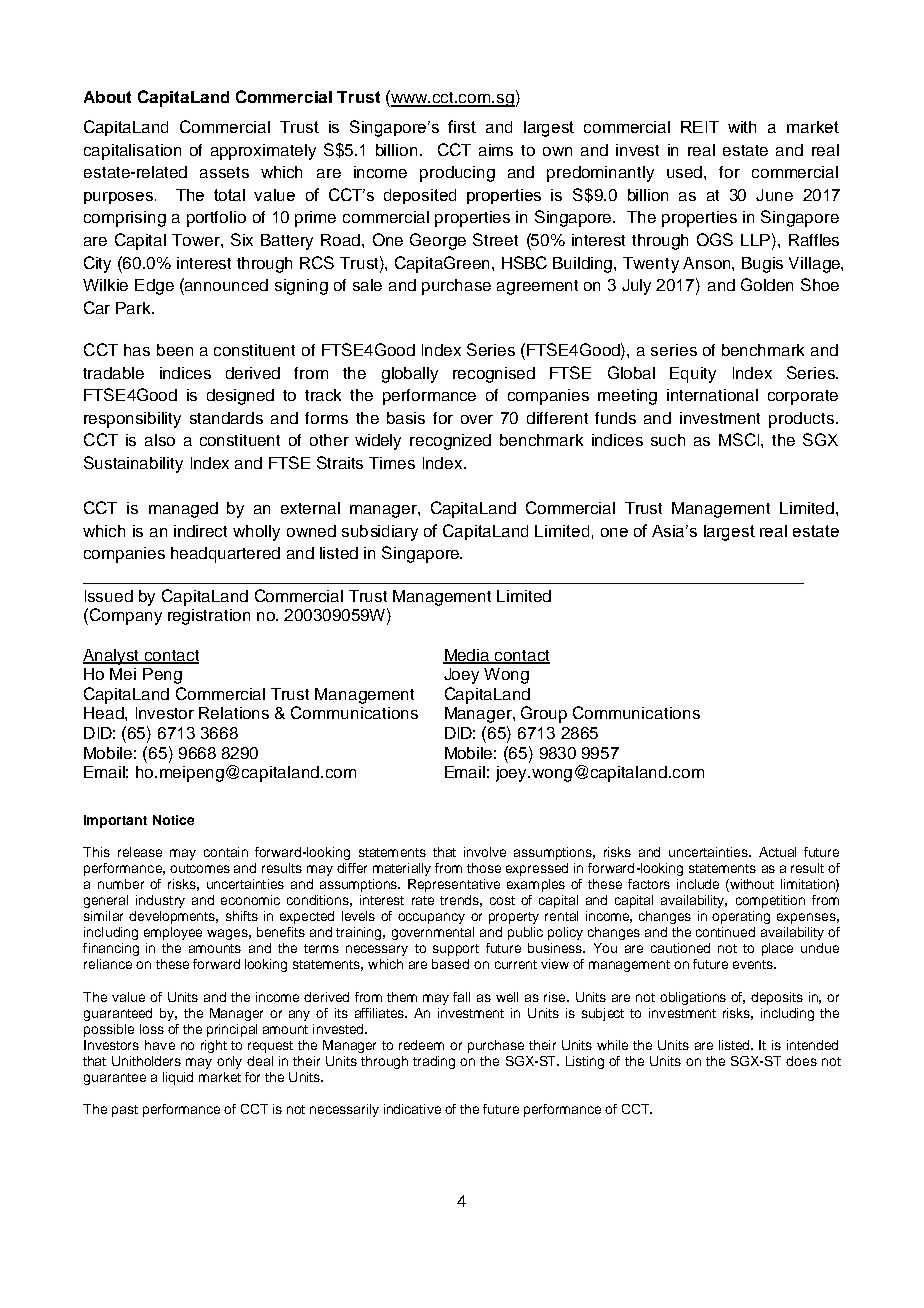 The height and width of the screenshot is (1308, 924). I want to click on REIT, so click(700, 127).
